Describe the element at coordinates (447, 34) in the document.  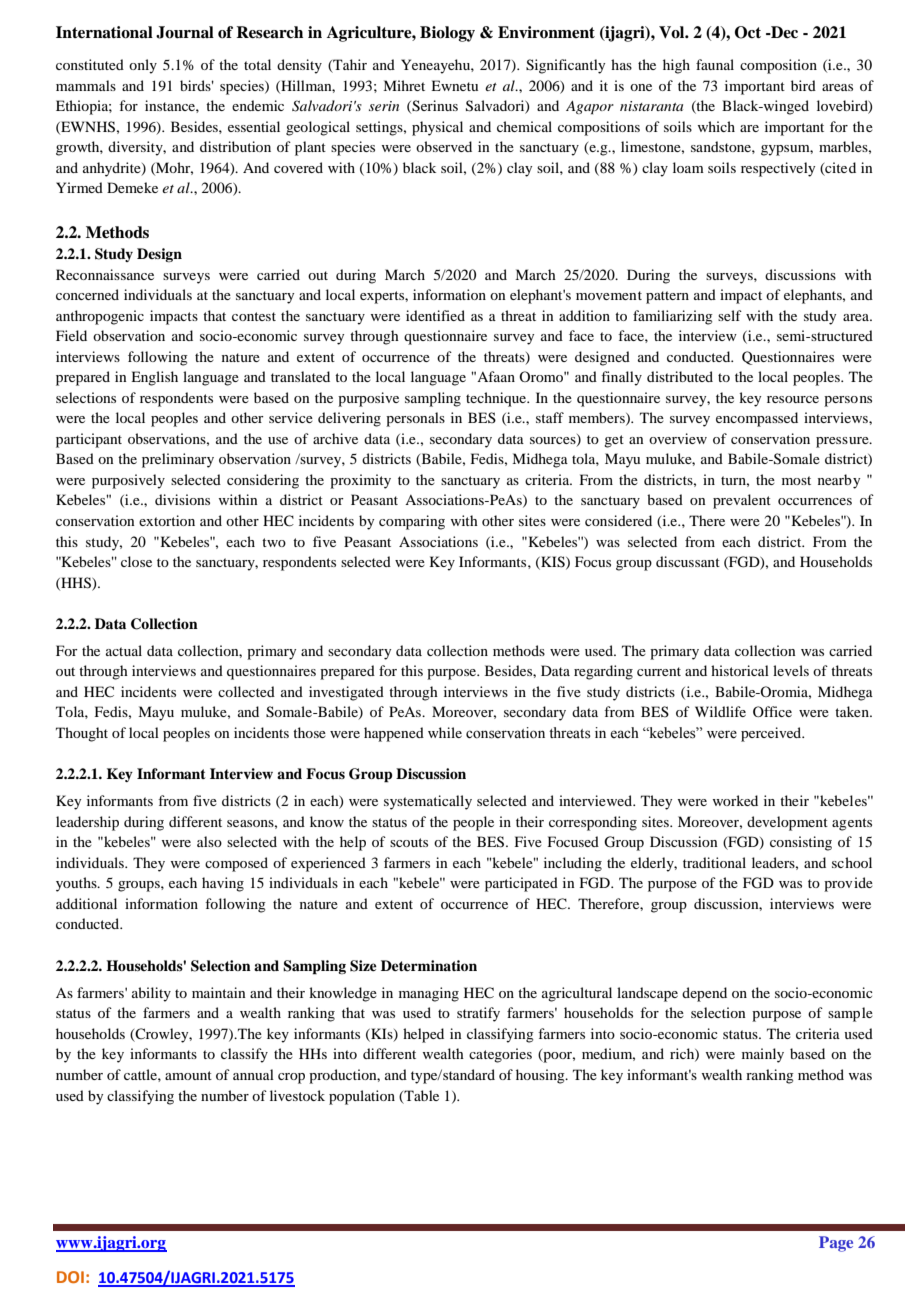
I see `Biology` at that location.
